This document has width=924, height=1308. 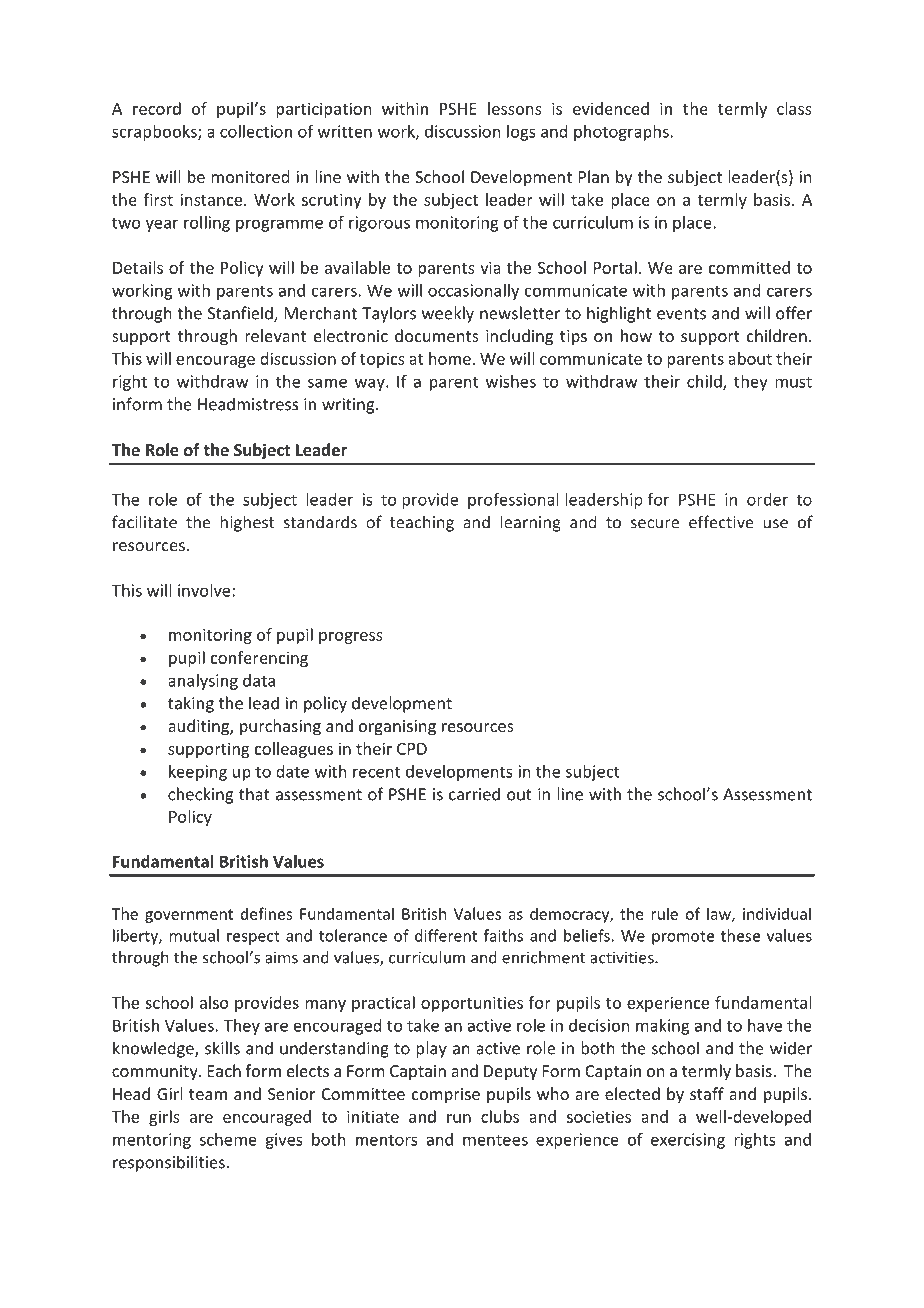 I want to click on Stanfield, so click(x=241, y=314).
